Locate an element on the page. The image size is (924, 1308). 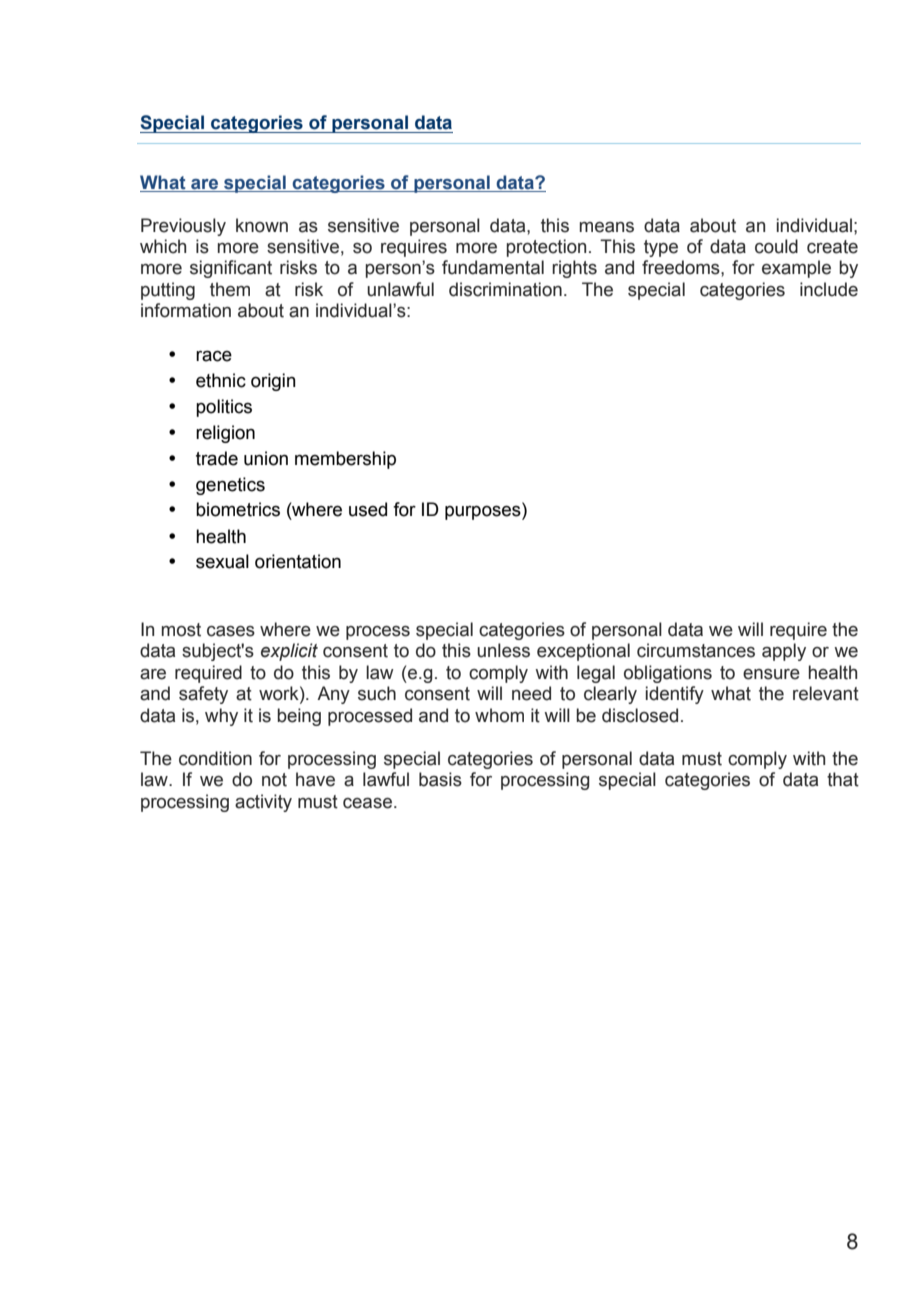
known is located at coordinates (262, 225).
